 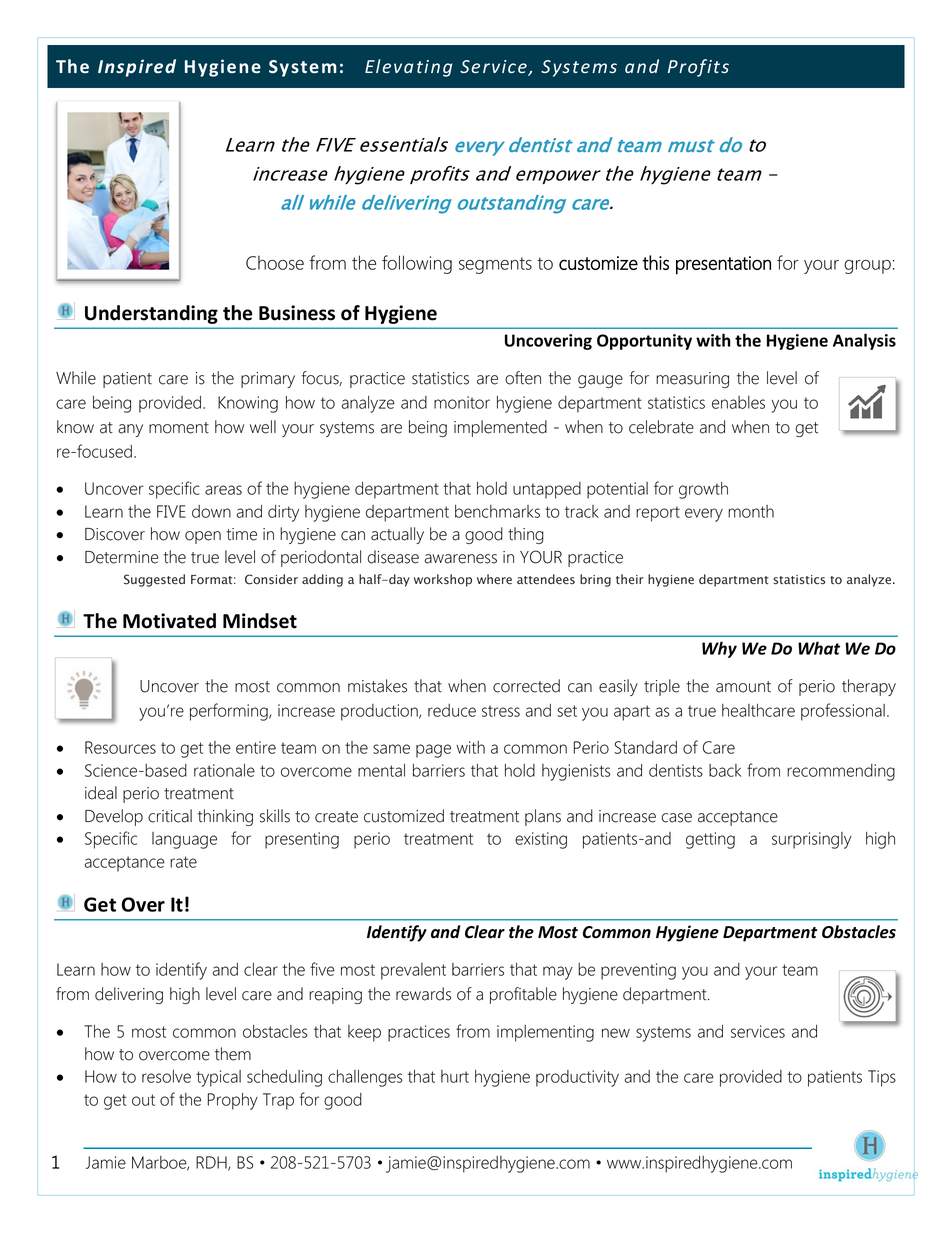 What do you see at coordinates (495, 265) in the page?
I see `segments` at bounding box center [495, 265].
